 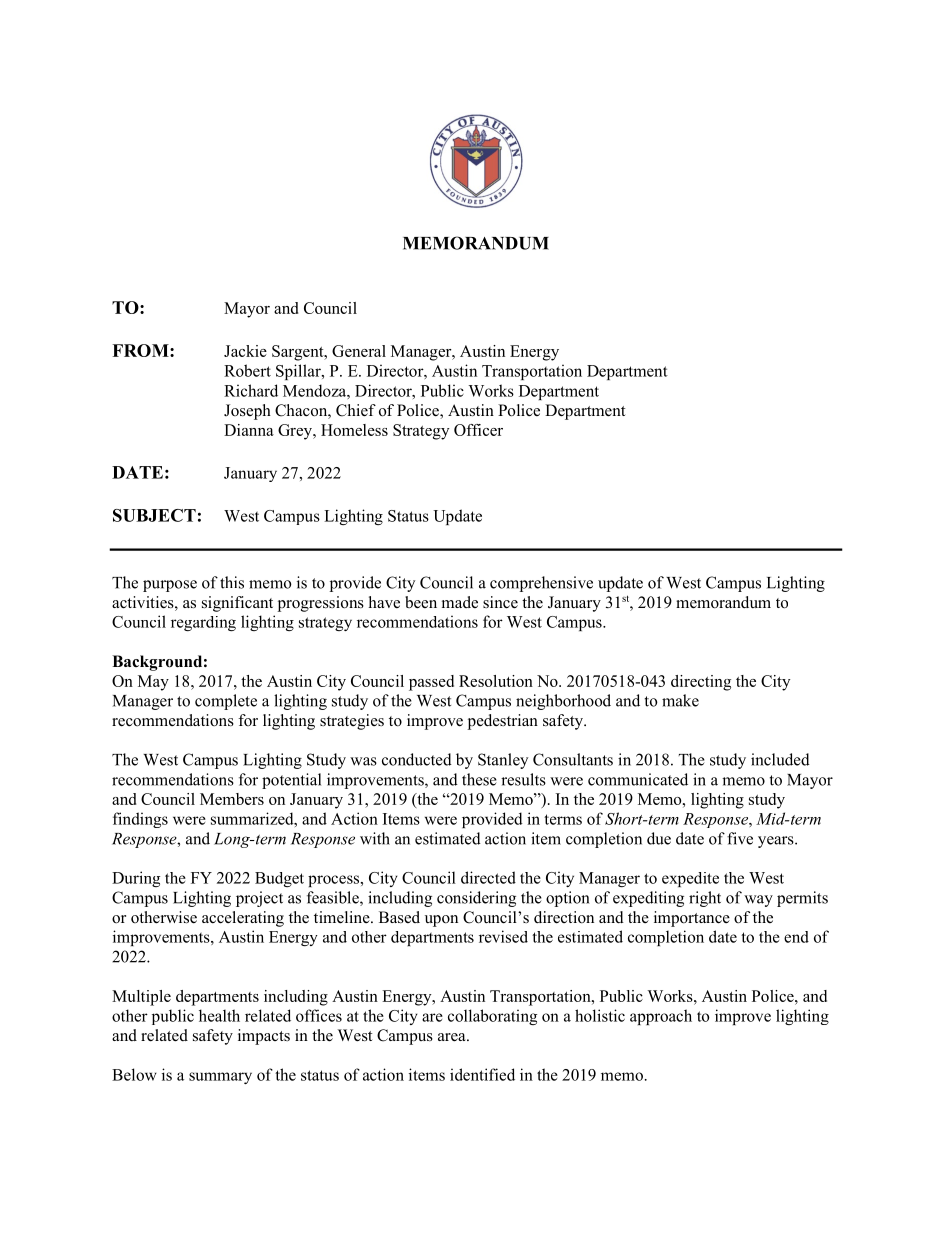 I want to click on these, so click(x=479, y=779).
